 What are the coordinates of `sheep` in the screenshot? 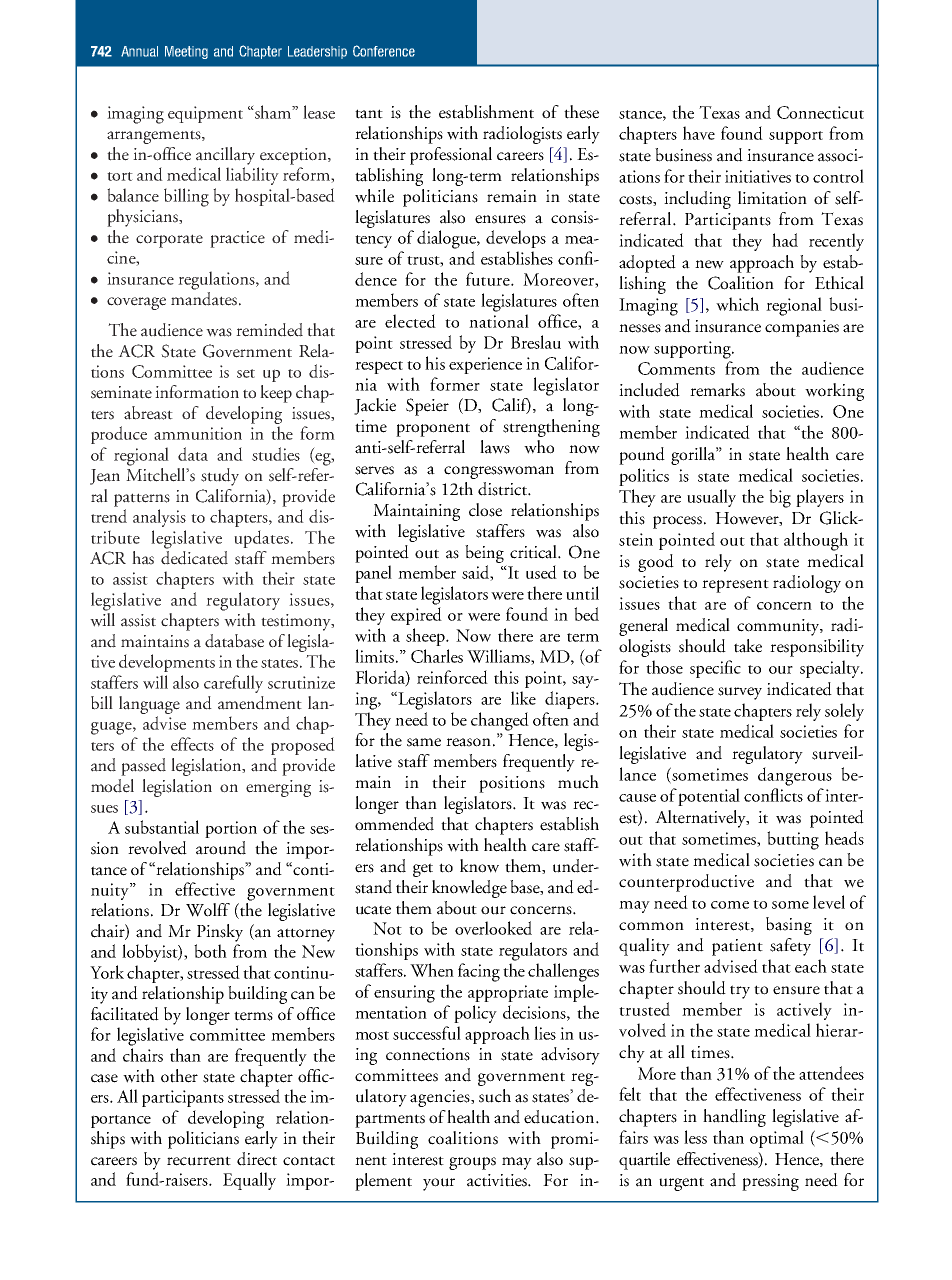 It's located at (426, 637).
